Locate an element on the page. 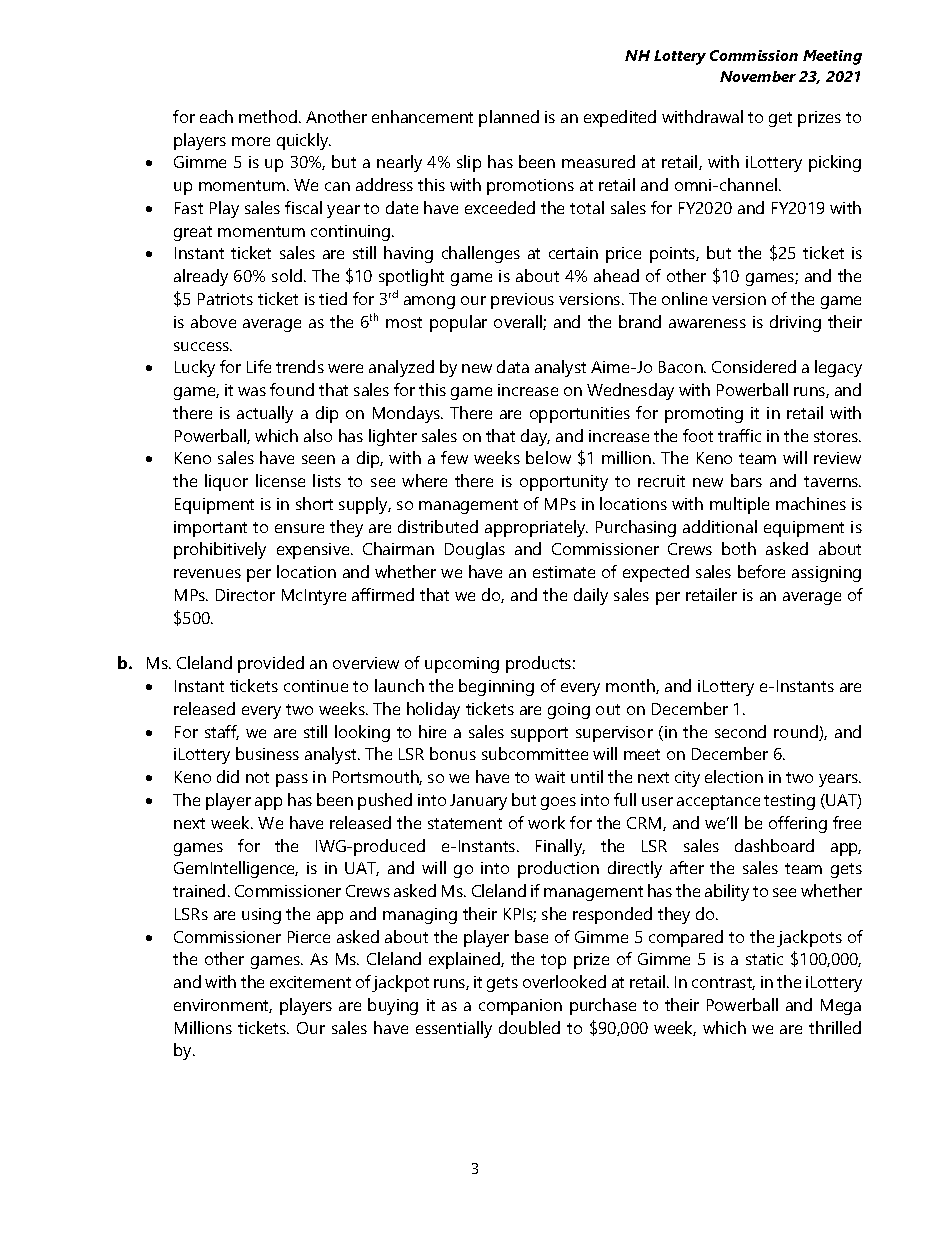 The image size is (952, 1233). ensure is located at coordinates (299, 528).
